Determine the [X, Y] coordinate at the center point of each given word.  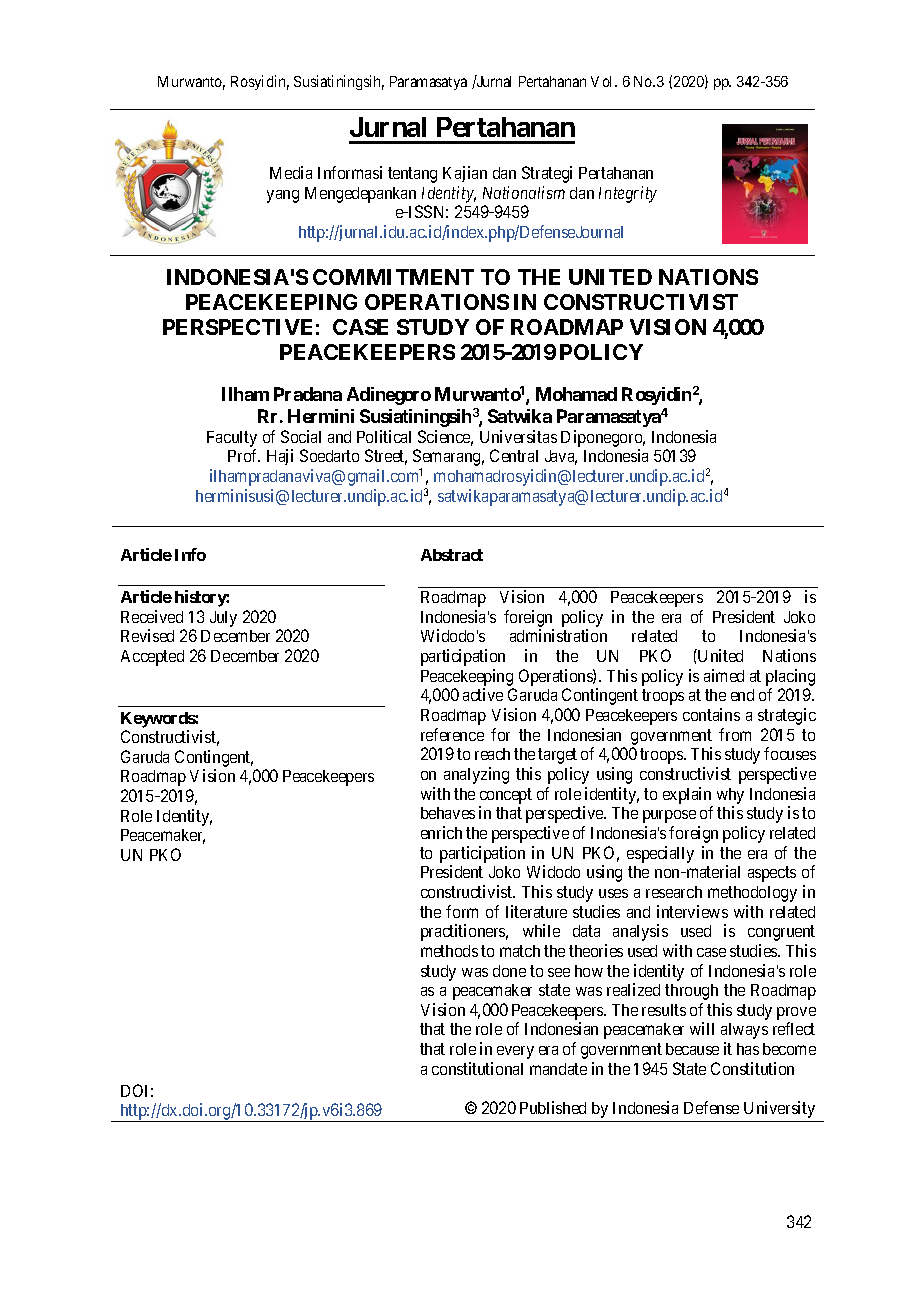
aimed [724, 675]
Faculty [232, 439]
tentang [412, 175]
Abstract [452, 555]
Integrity [628, 194]
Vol [603, 81]
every [515, 1052]
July [223, 619]
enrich [441, 832]
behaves [448, 813]
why [730, 796]
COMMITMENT [393, 277]
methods [449, 951]
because [692, 1049]
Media [291, 172]
